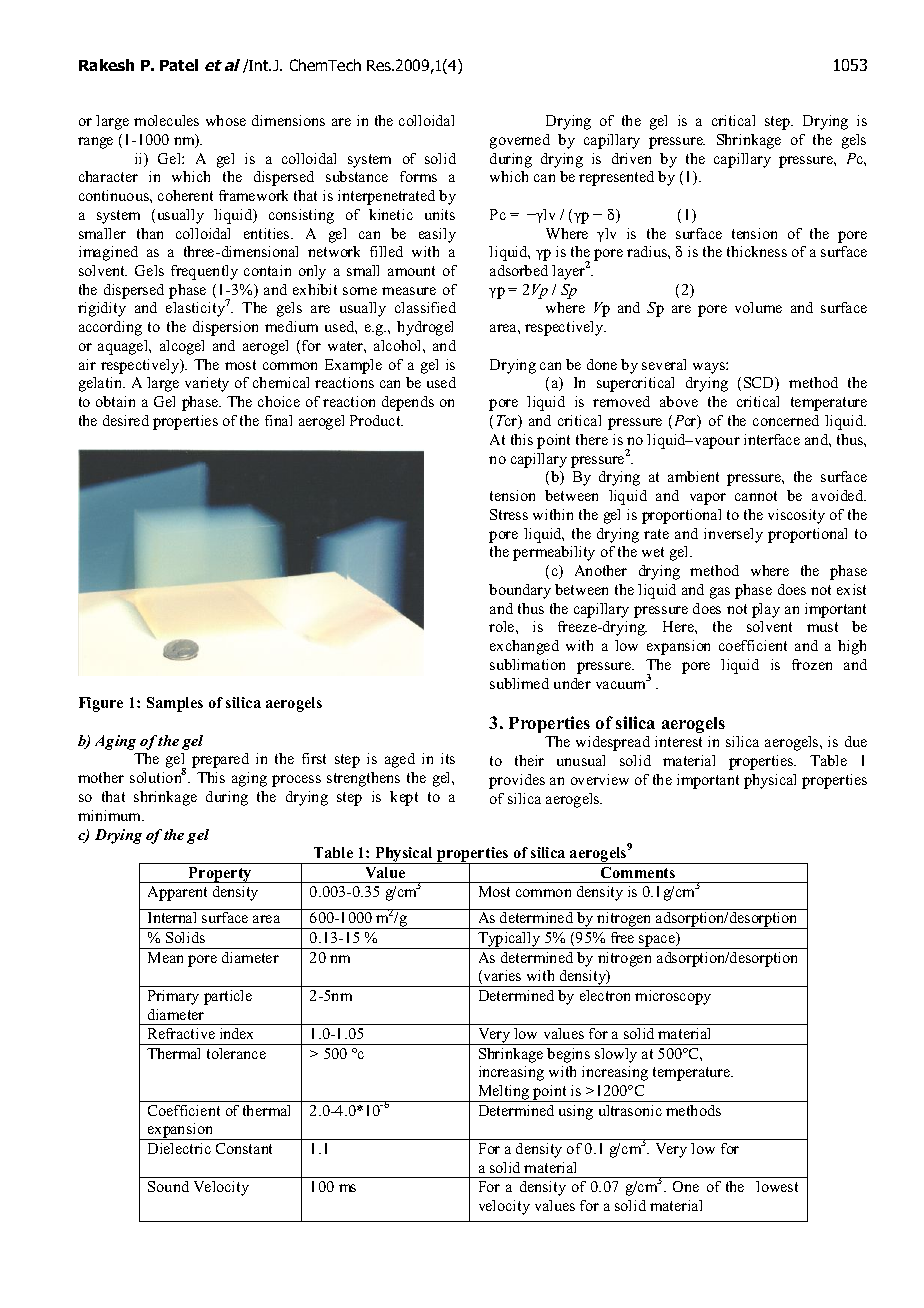 The image size is (924, 1308). Describe the element at coordinates (520, 141) in the document. I see `governed` at that location.
